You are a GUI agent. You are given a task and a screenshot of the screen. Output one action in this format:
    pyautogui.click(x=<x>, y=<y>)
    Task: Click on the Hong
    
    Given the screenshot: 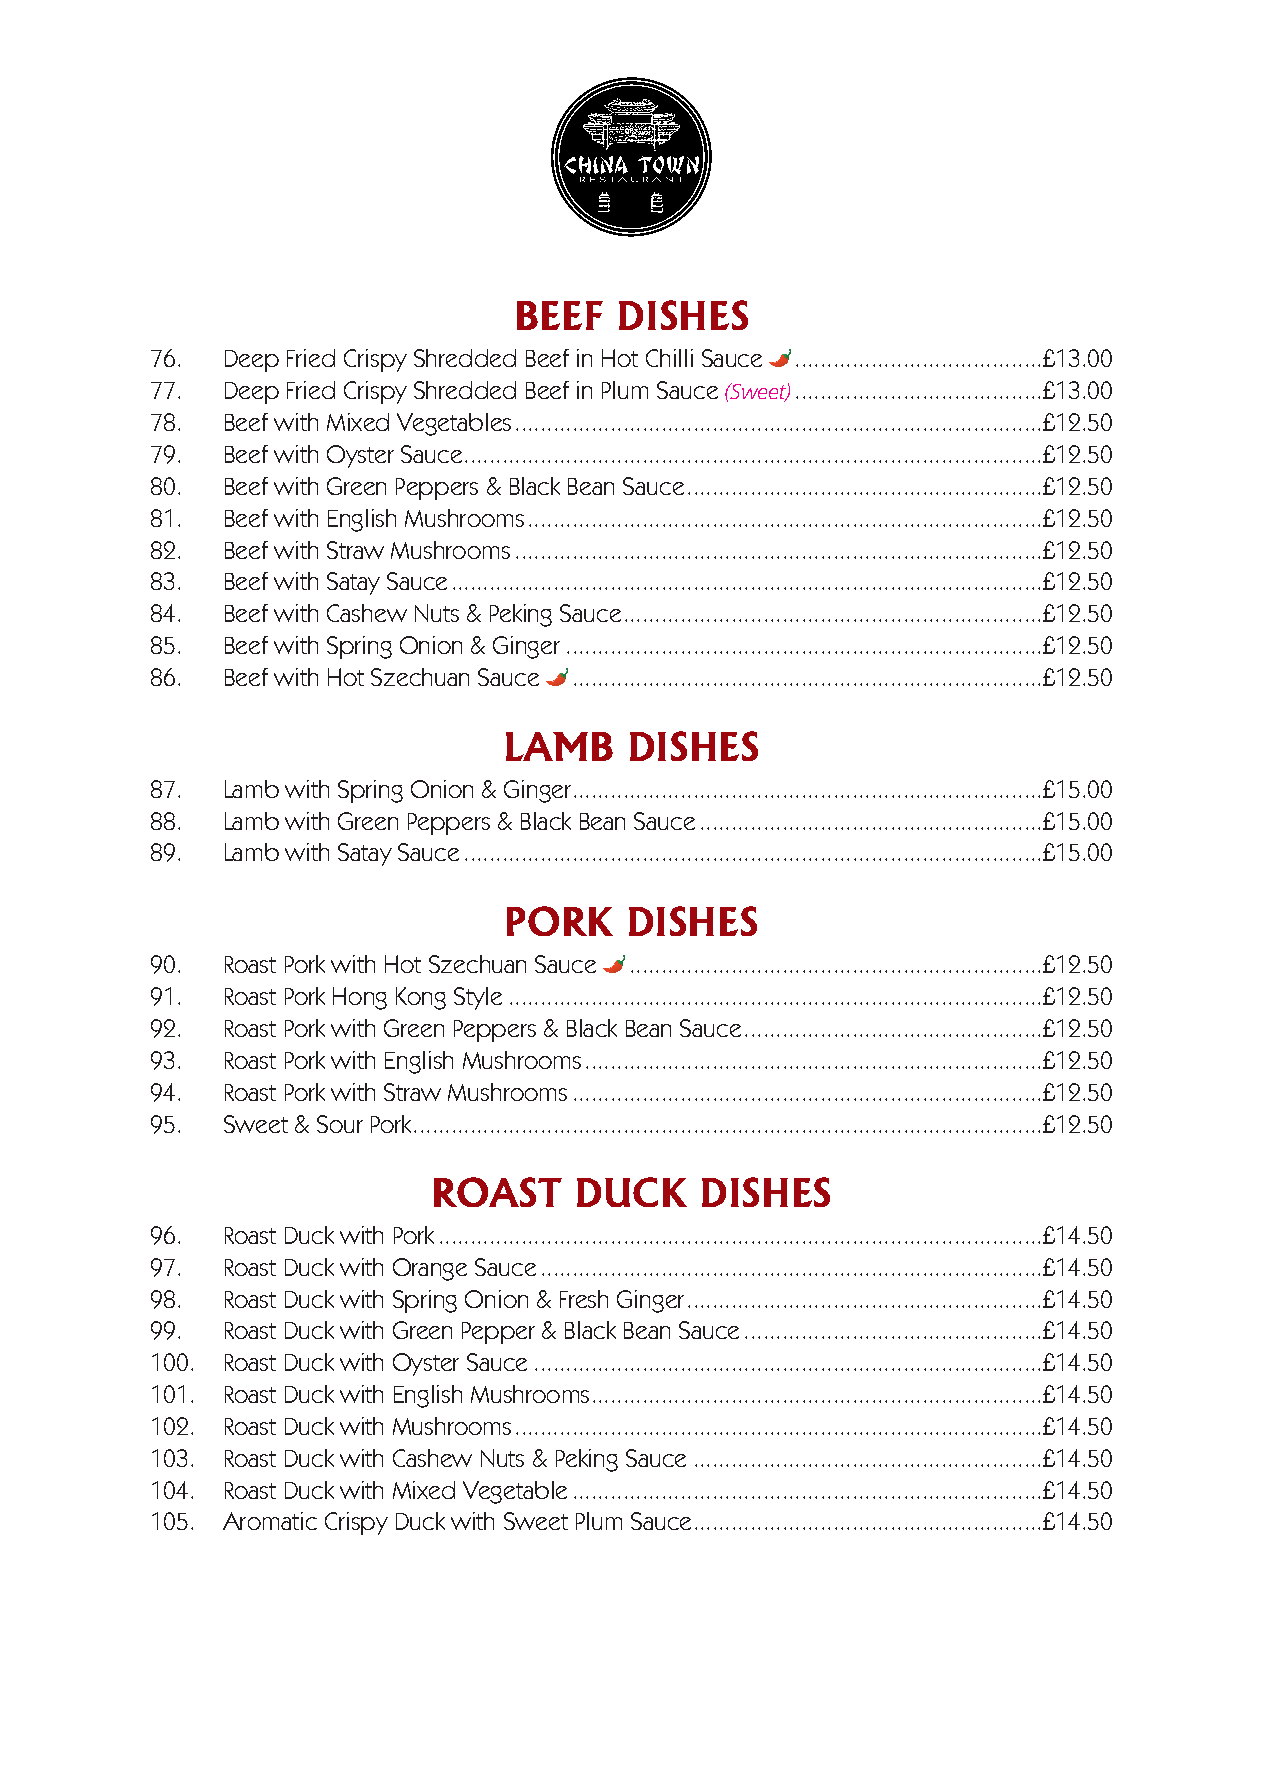 What is the action you would take?
    pyautogui.click(x=360, y=998)
